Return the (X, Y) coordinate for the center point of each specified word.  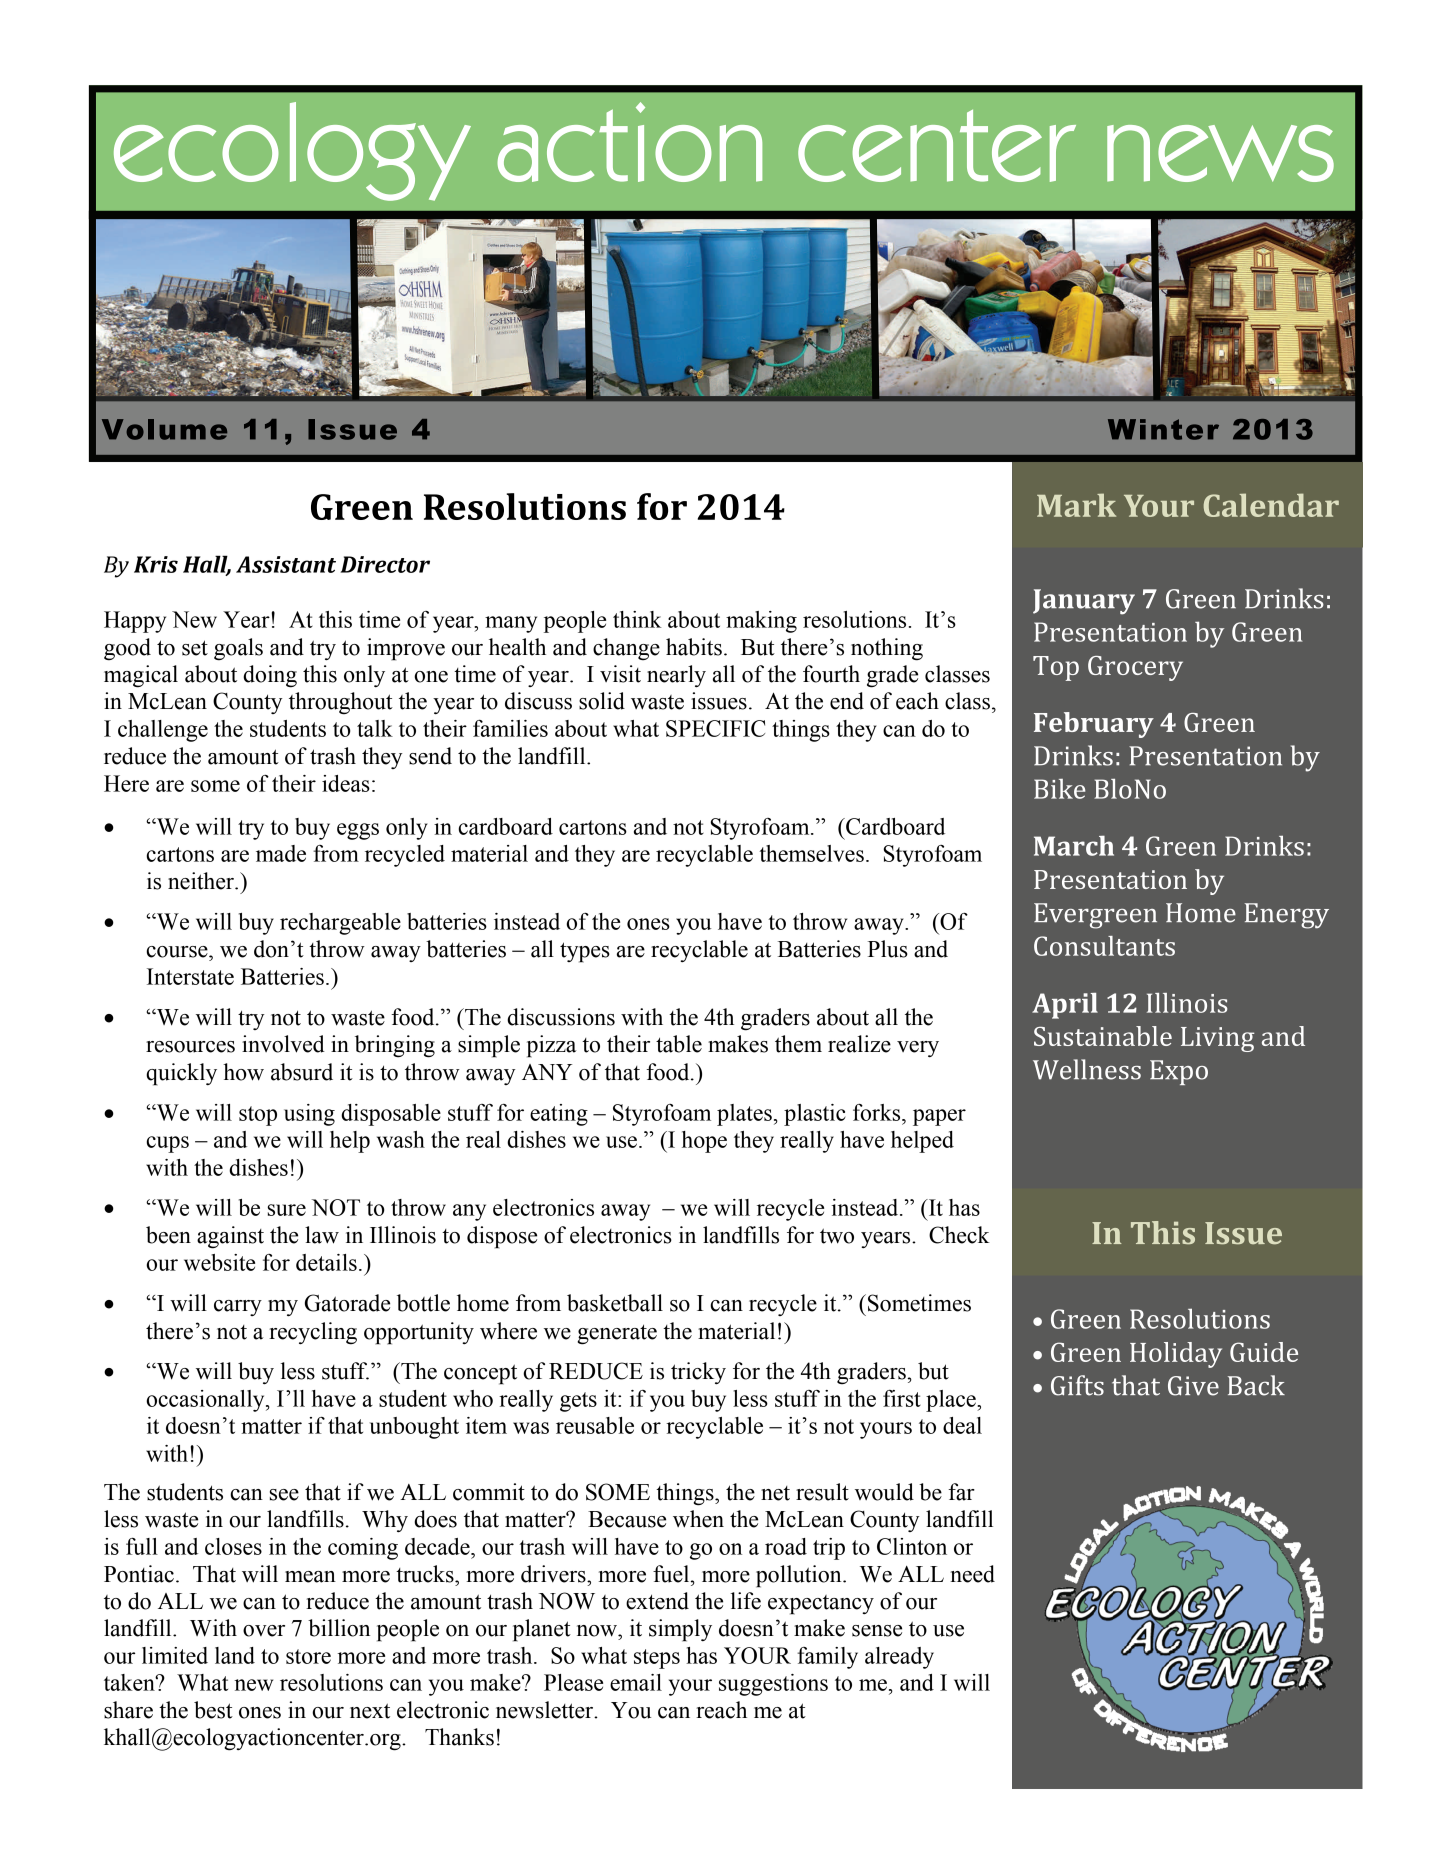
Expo (1179, 1072)
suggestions (773, 1685)
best (213, 1710)
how (243, 1072)
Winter (1163, 429)
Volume (164, 429)
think (637, 619)
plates (744, 1115)
